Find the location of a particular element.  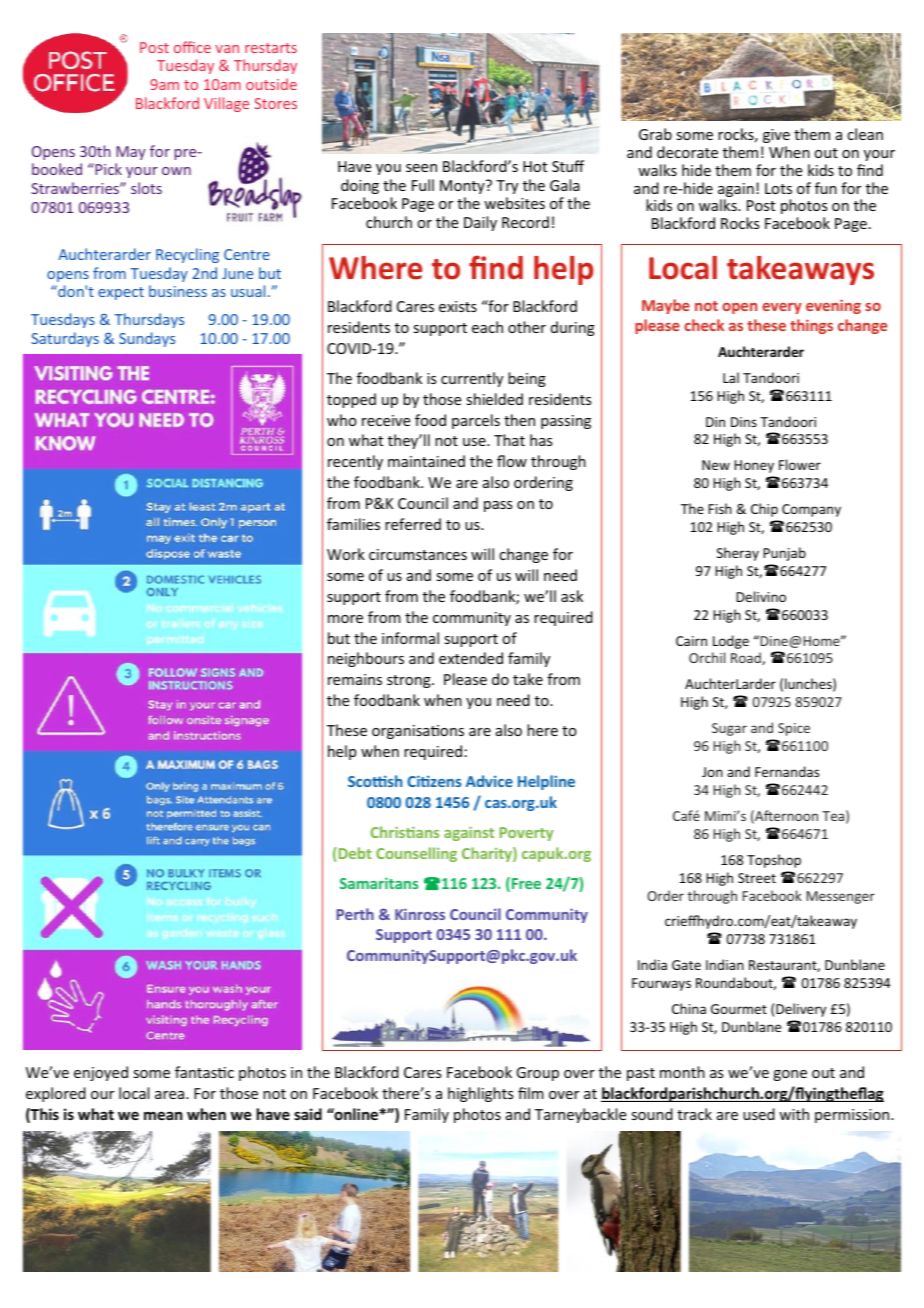

seen is located at coordinates (421, 168).
